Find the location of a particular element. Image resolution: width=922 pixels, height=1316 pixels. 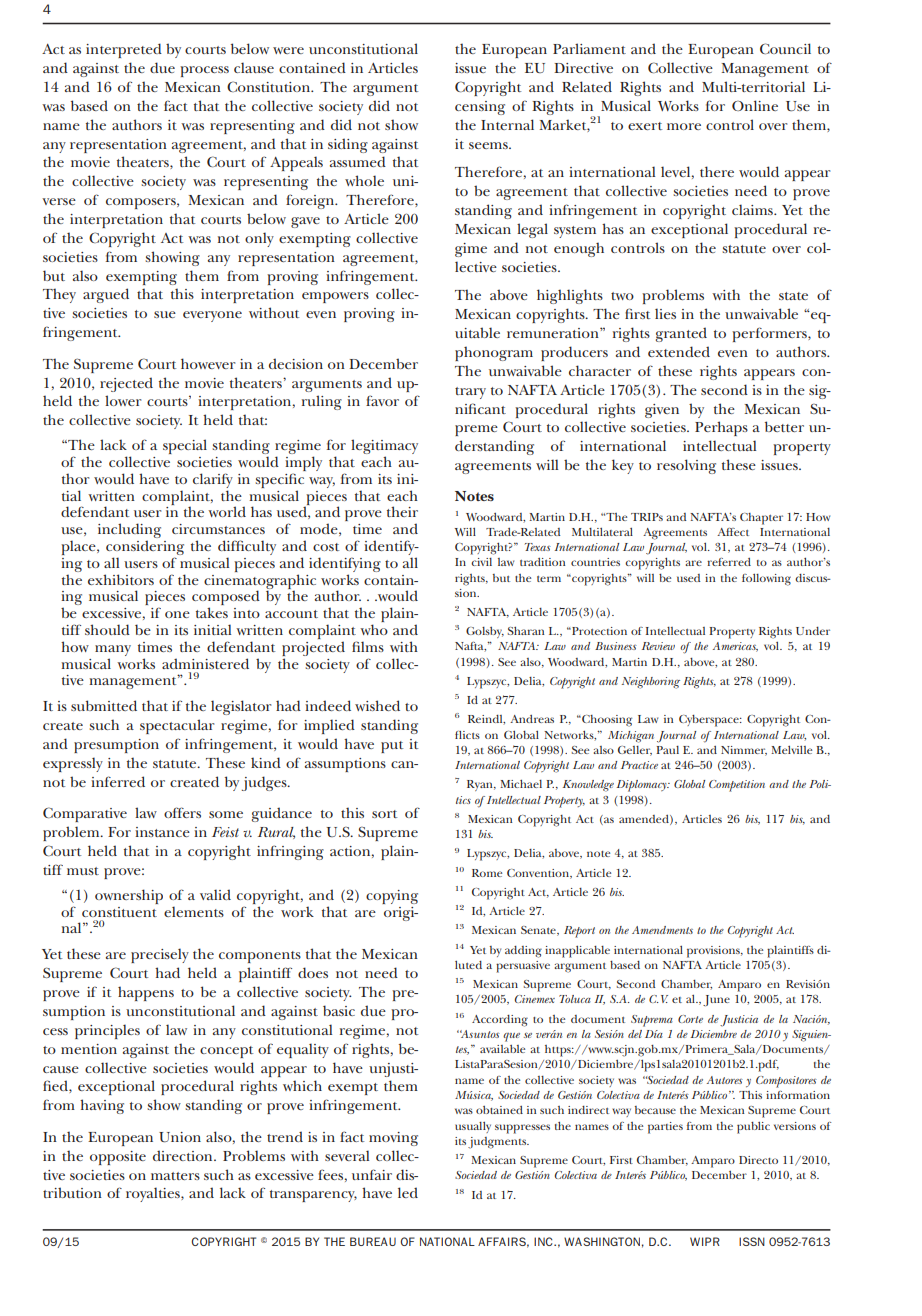

Online is located at coordinates (755, 105).
